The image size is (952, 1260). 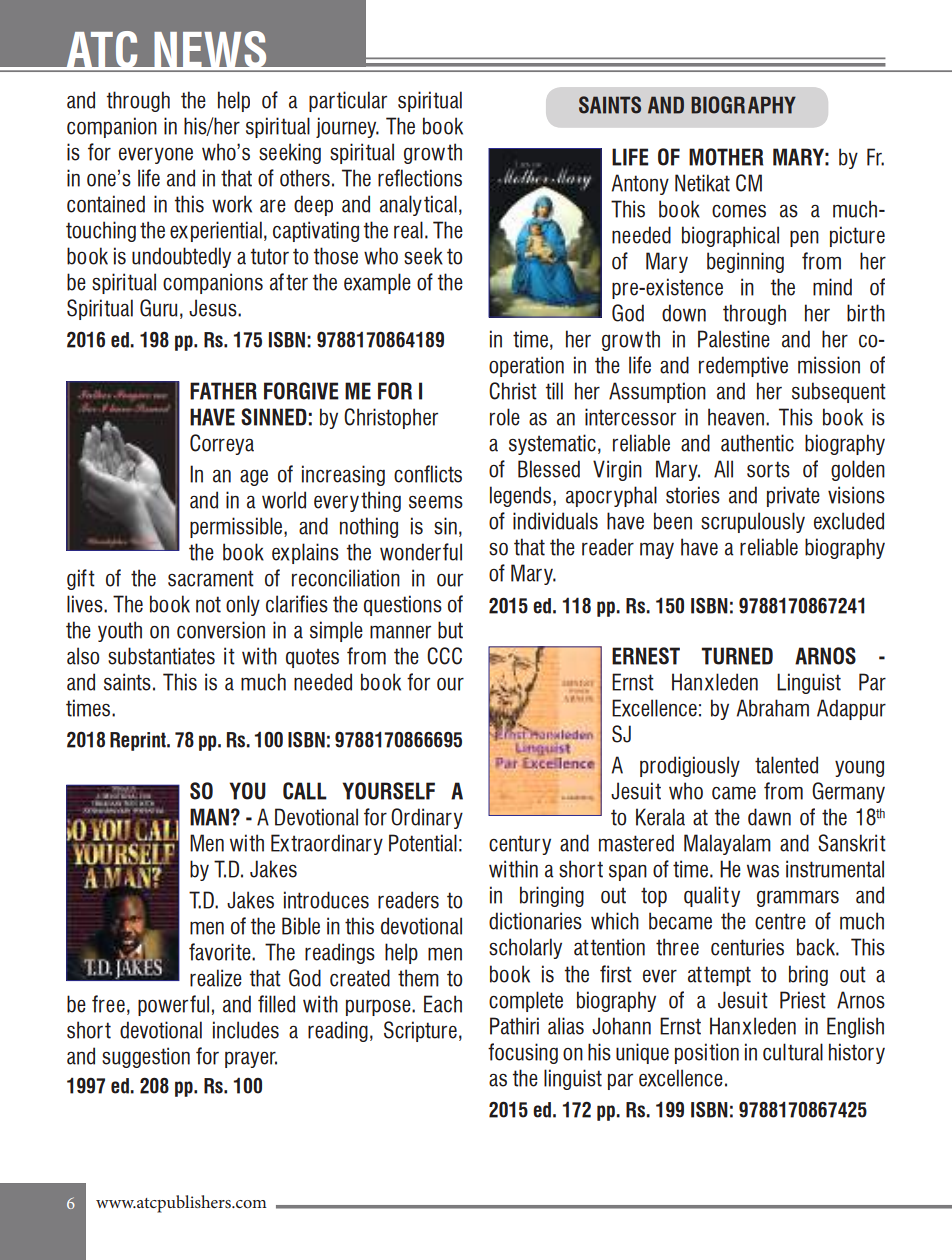 What do you see at coordinates (736, 417) in the image?
I see `heaven` at bounding box center [736, 417].
